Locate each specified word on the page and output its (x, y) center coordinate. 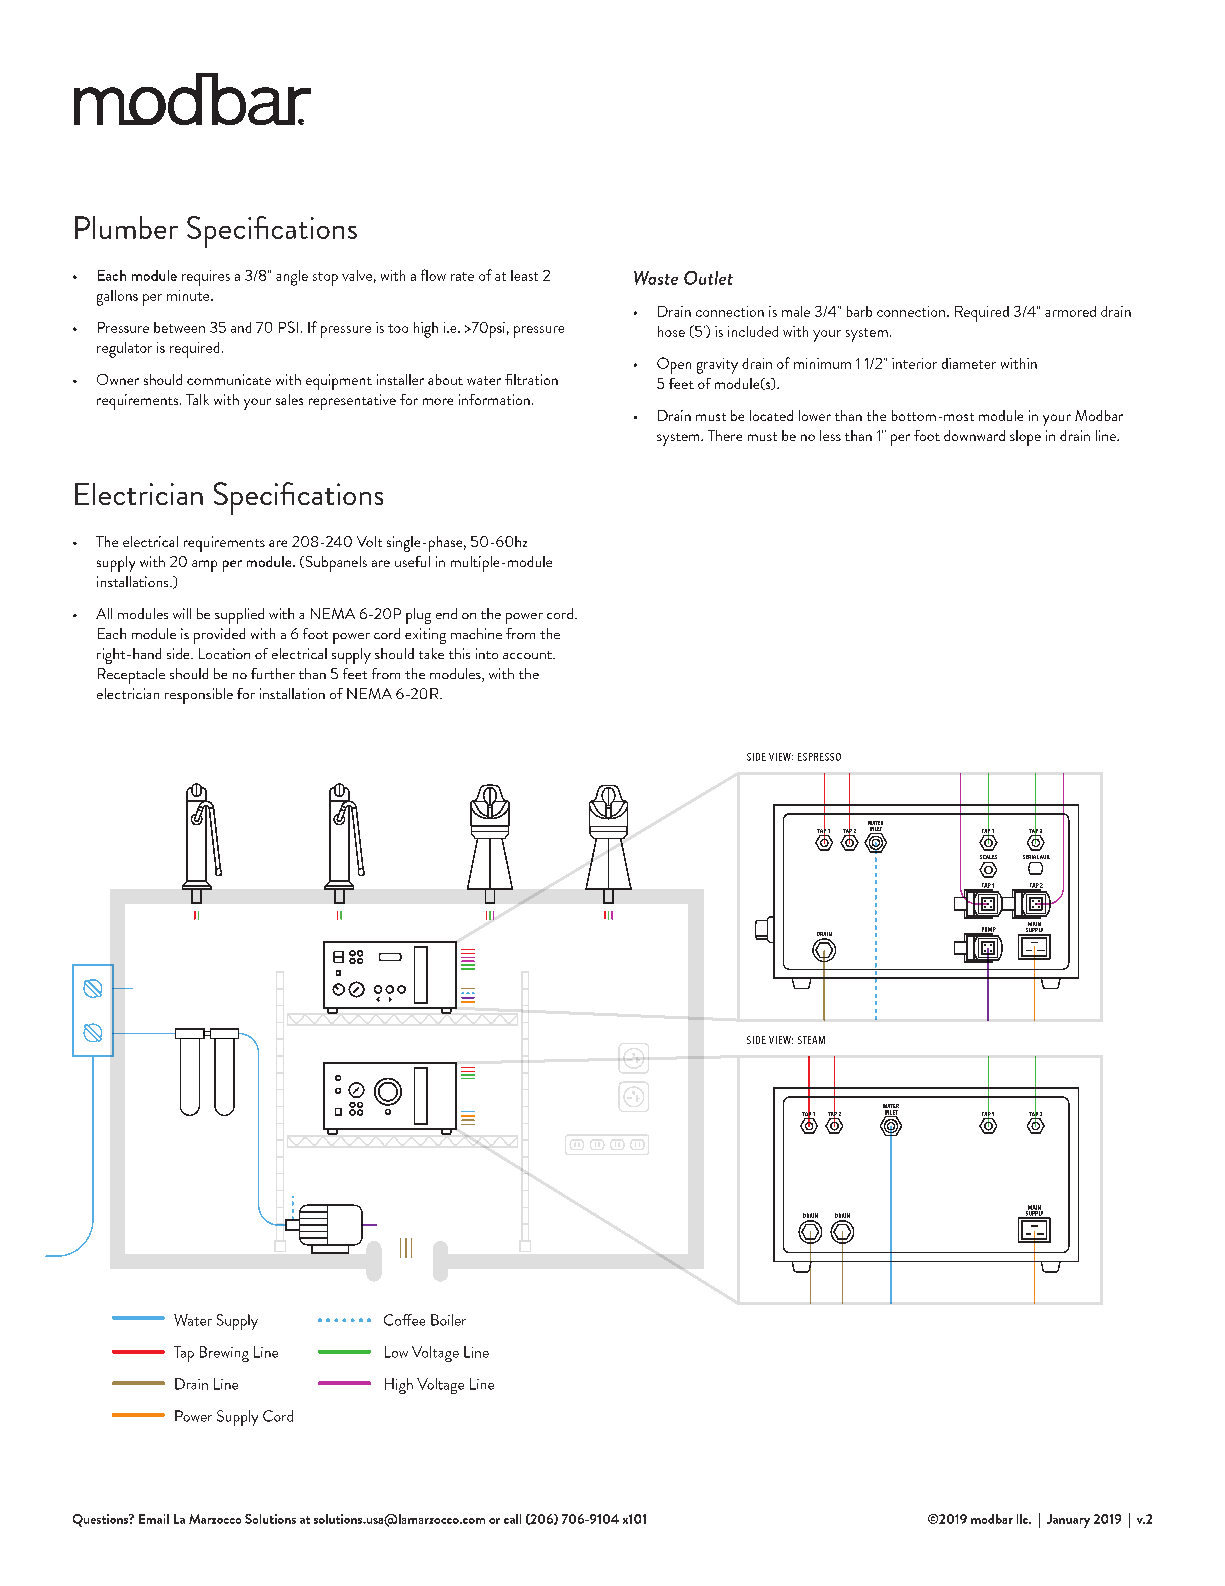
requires (206, 278)
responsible (199, 696)
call (512, 1519)
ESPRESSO (819, 757)
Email (154, 1519)
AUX (1045, 857)
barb (859, 311)
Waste (656, 278)
